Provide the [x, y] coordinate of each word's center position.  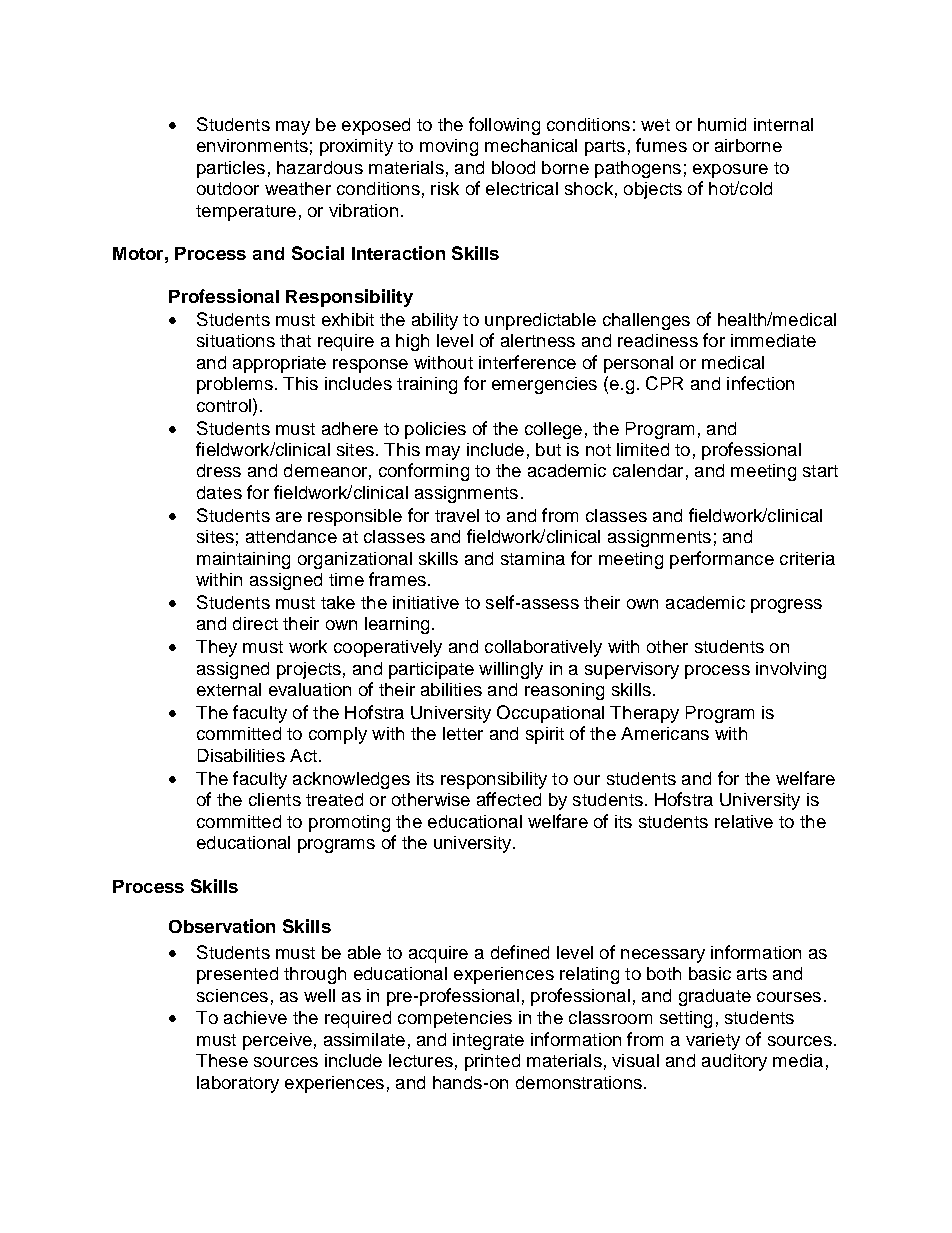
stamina [533, 558]
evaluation [310, 689]
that [295, 340]
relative [744, 821]
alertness [538, 340]
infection [760, 383]
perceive [277, 1041]
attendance [291, 536]
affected [509, 799]
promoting [349, 823]
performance [722, 560]
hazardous [320, 167]
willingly [511, 670]
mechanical [531, 145]
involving [791, 670]
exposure [730, 171]
